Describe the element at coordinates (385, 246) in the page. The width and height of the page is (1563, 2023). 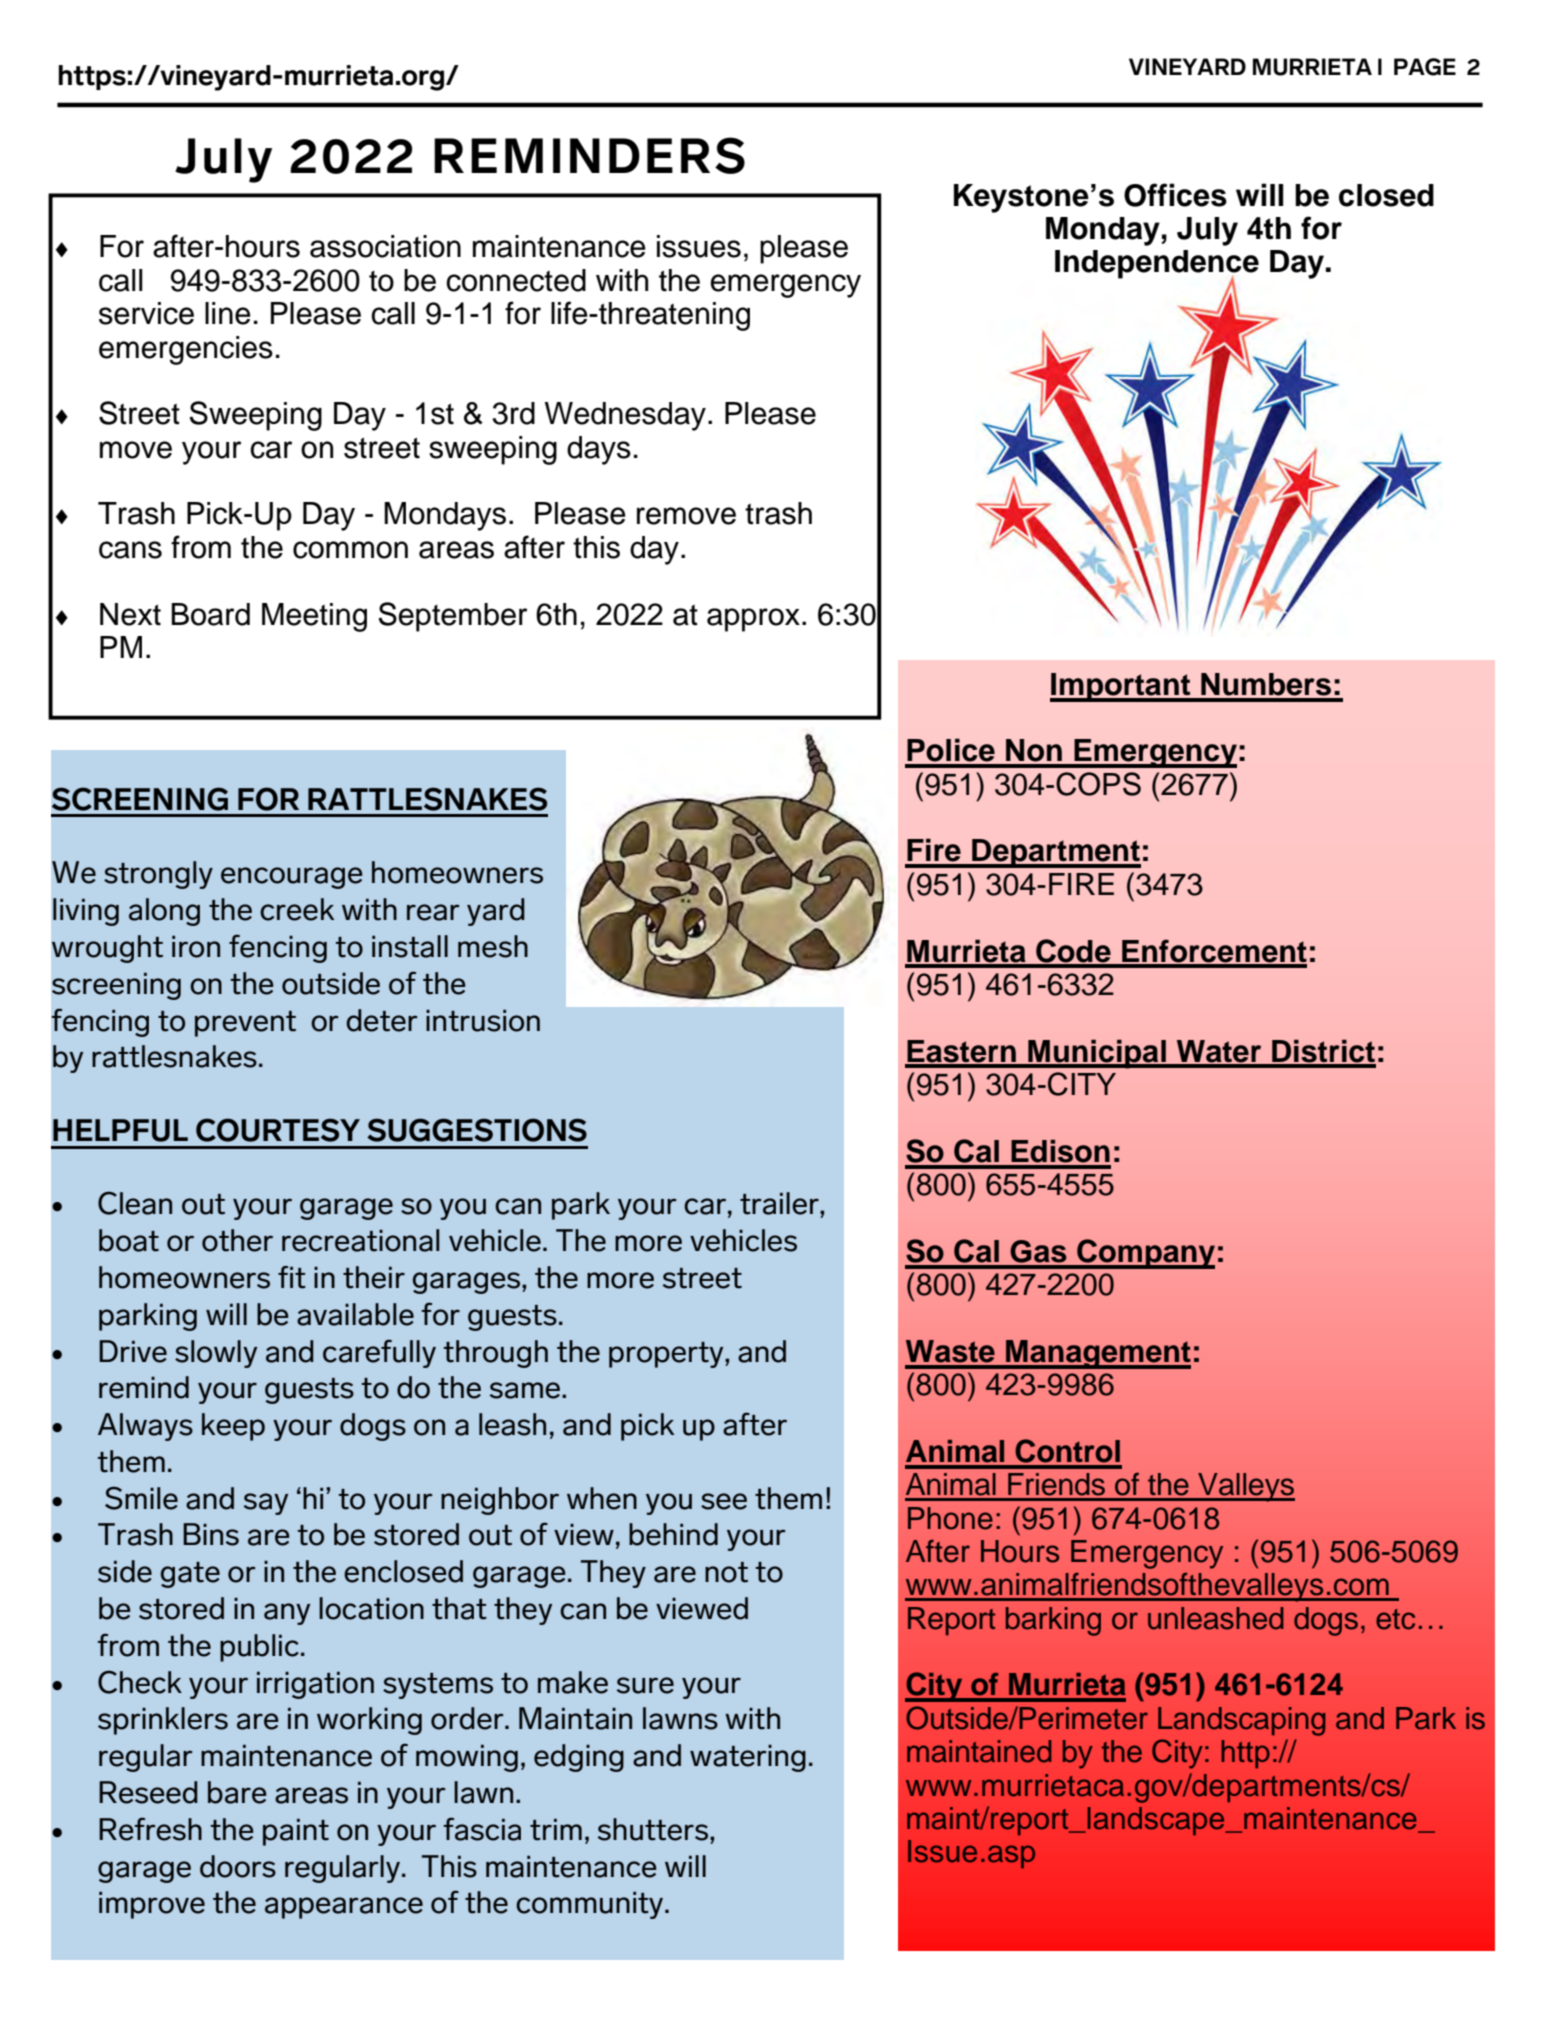
I see `association` at that location.
